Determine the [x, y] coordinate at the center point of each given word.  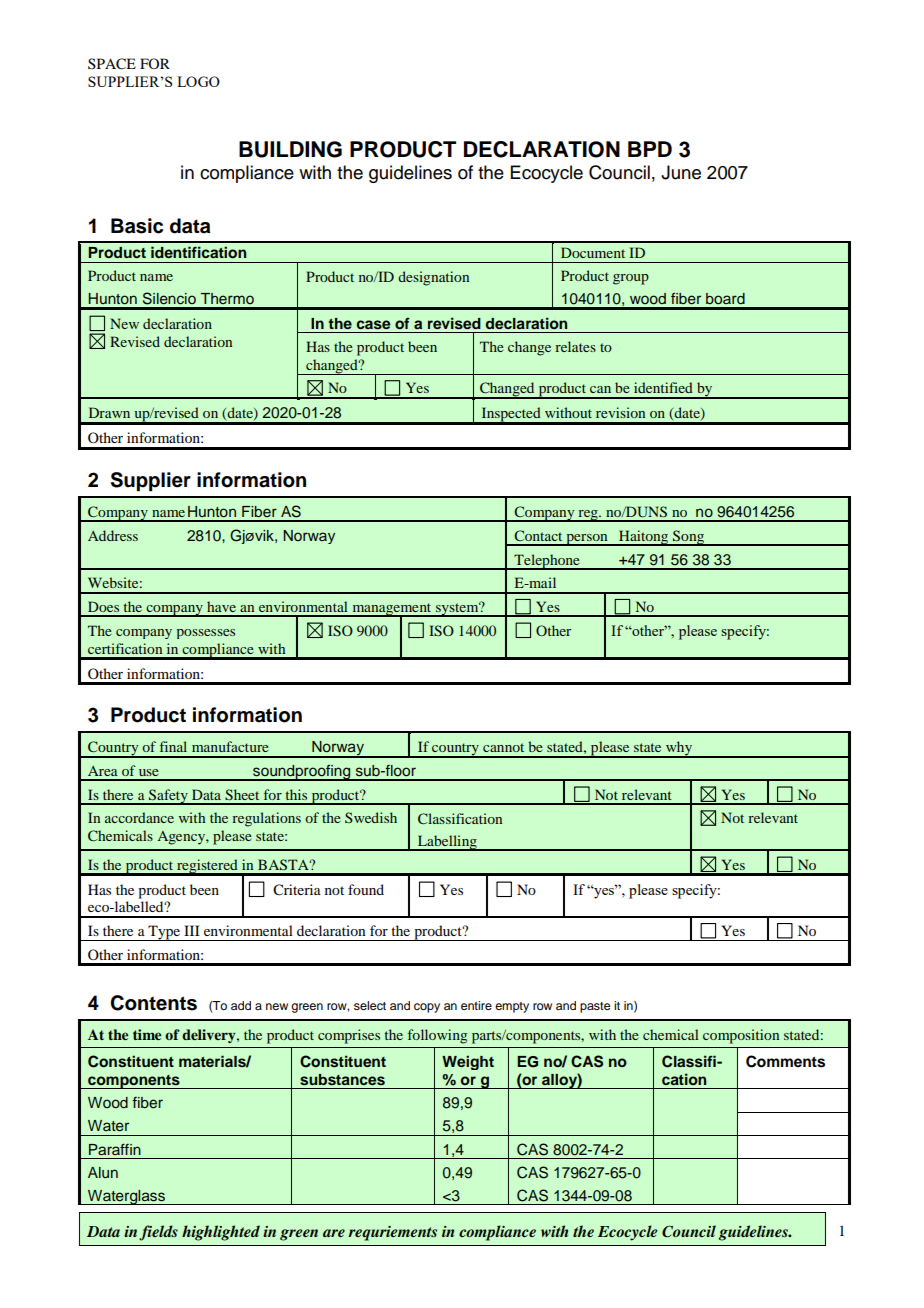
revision [620, 412]
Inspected [511, 415]
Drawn [109, 412]
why [679, 749]
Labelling [447, 843]
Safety [168, 797]
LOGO [198, 81]
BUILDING [290, 149]
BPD [650, 149]
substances [342, 1080]
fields [158, 1233]
